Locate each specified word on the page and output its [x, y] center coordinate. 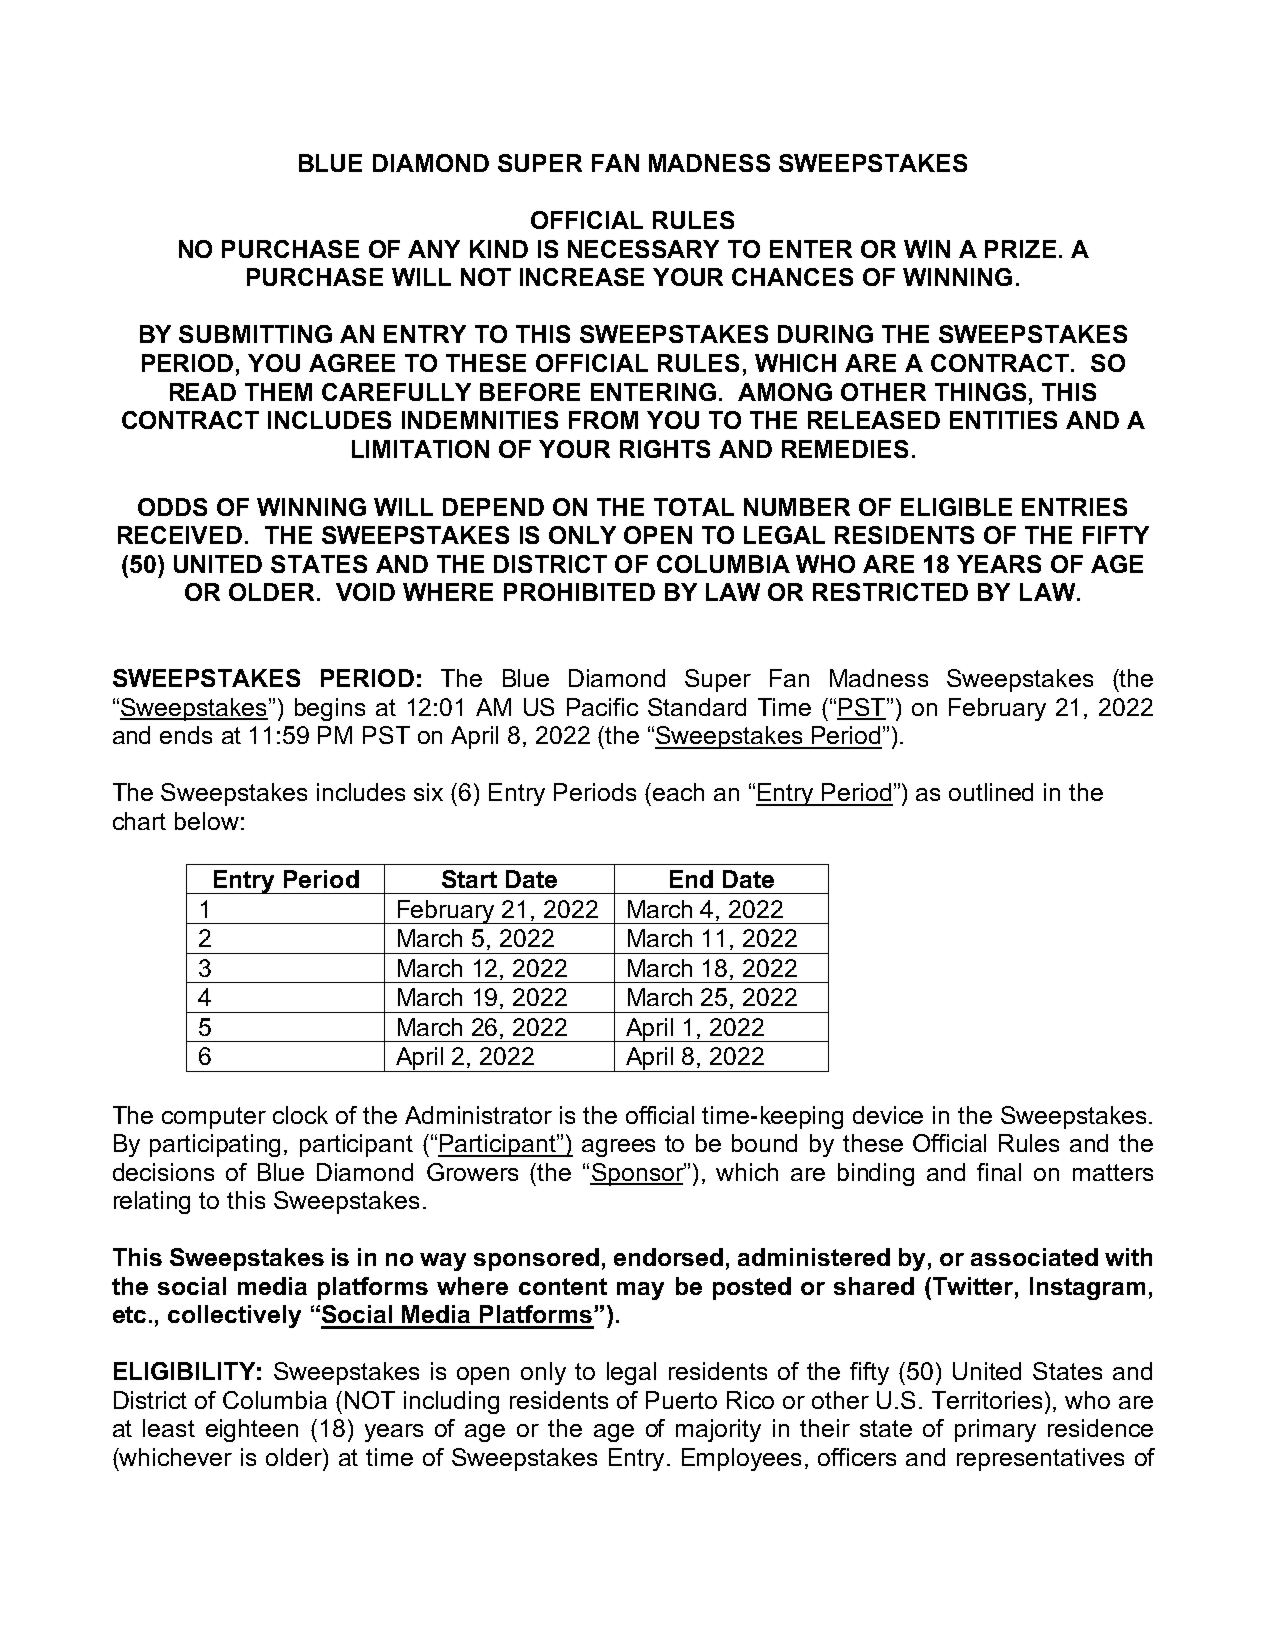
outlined [991, 792]
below [207, 821]
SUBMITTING [255, 334]
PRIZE [1020, 249]
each [678, 792]
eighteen [252, 1430]
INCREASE [582, 277]
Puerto [681, 1400]
